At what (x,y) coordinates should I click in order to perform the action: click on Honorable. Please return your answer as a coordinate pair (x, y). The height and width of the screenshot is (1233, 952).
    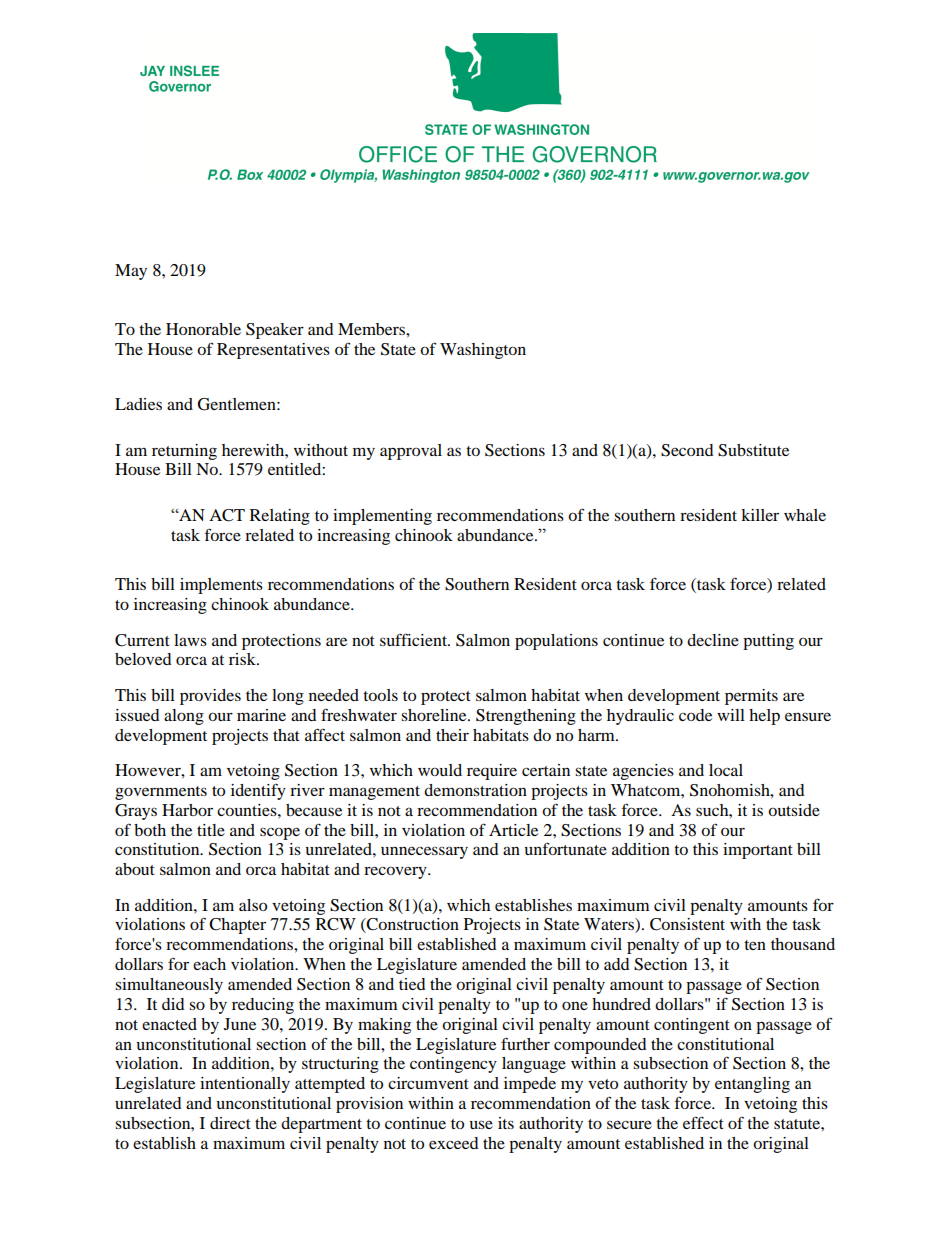
    Looking at the image, I should click on (203, 329).
